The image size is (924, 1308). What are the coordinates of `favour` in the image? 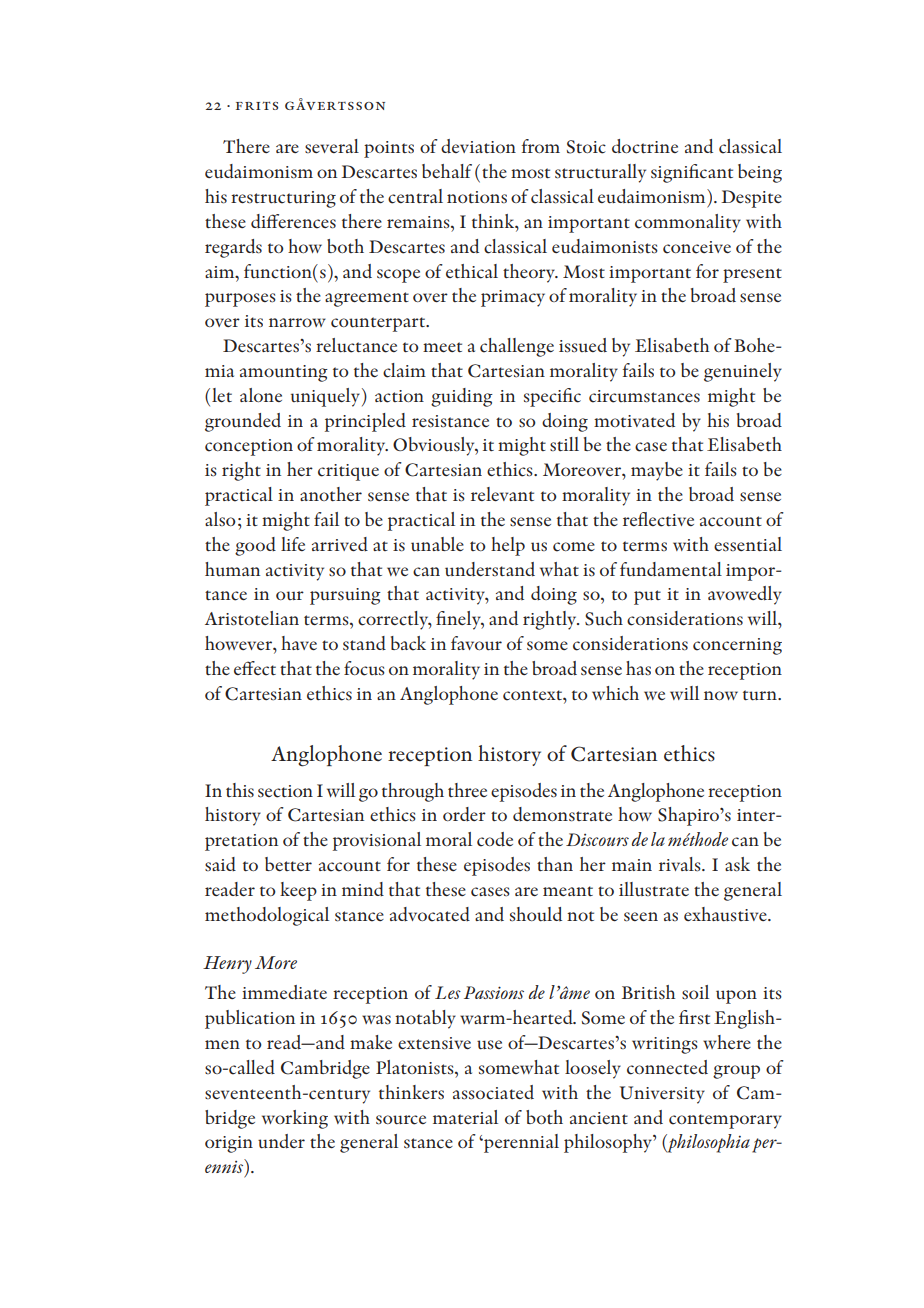 It's located at (476, 643).
